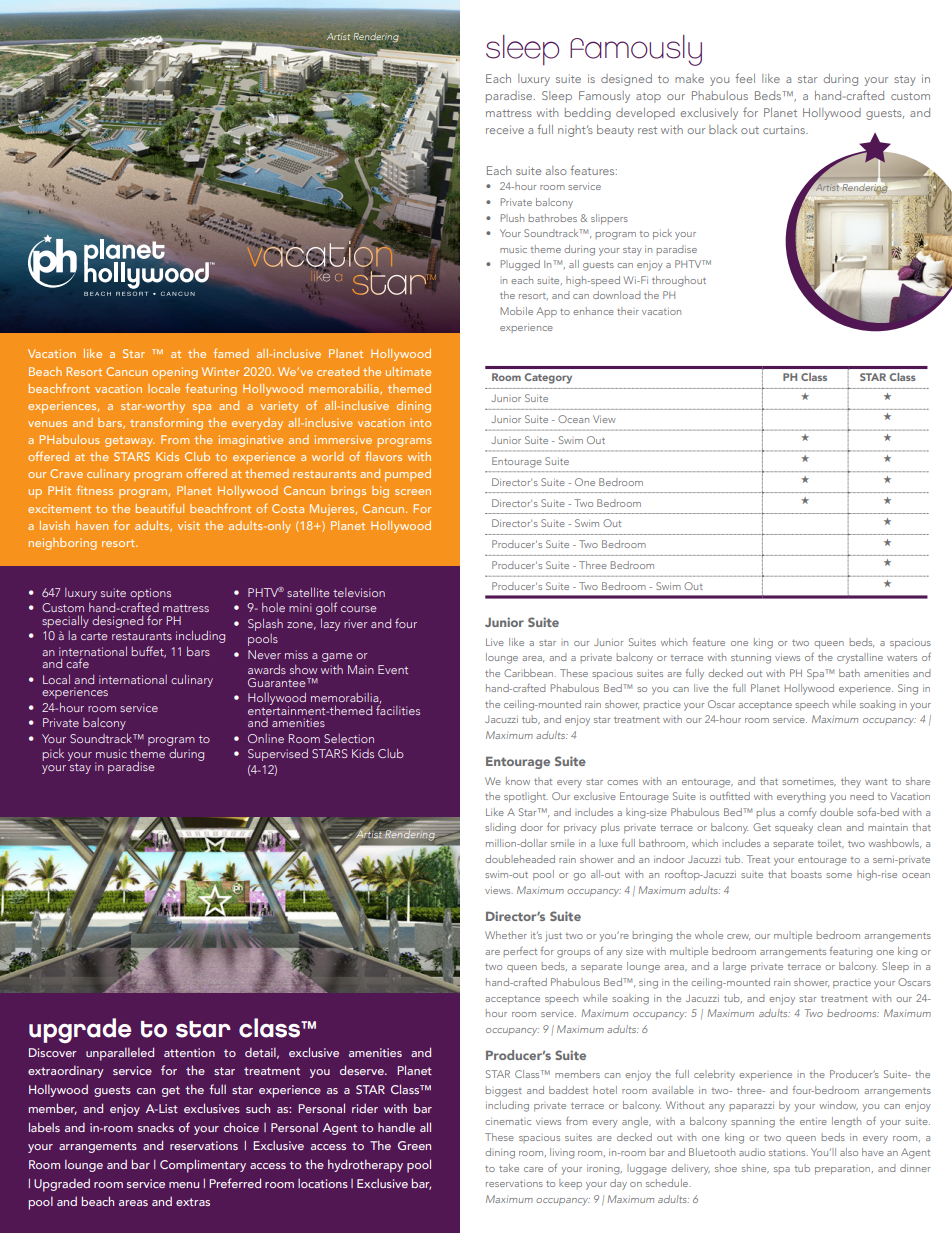  I want to click on Caribbean, so click(530, 673).
